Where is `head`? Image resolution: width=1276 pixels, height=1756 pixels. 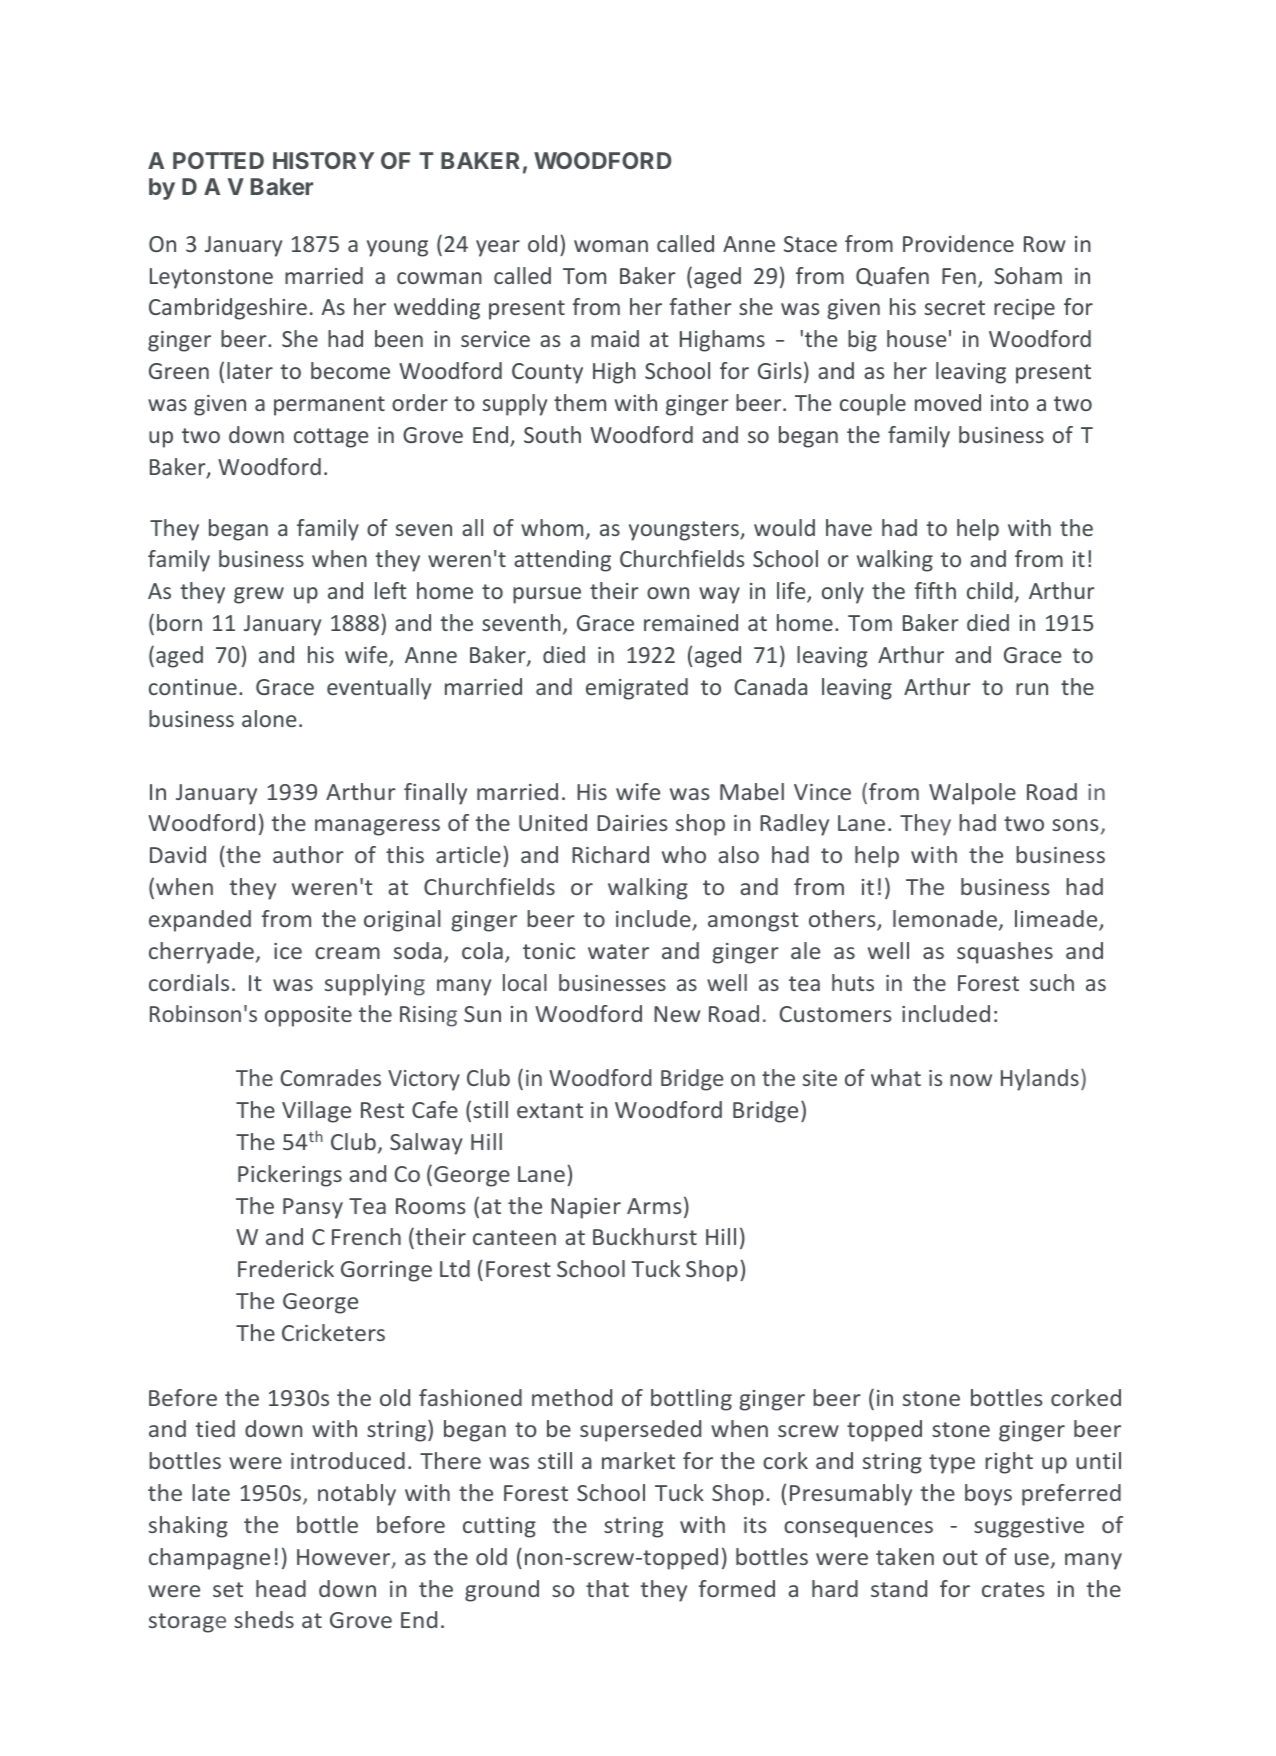 head is located at coordinates (281, 1588).
